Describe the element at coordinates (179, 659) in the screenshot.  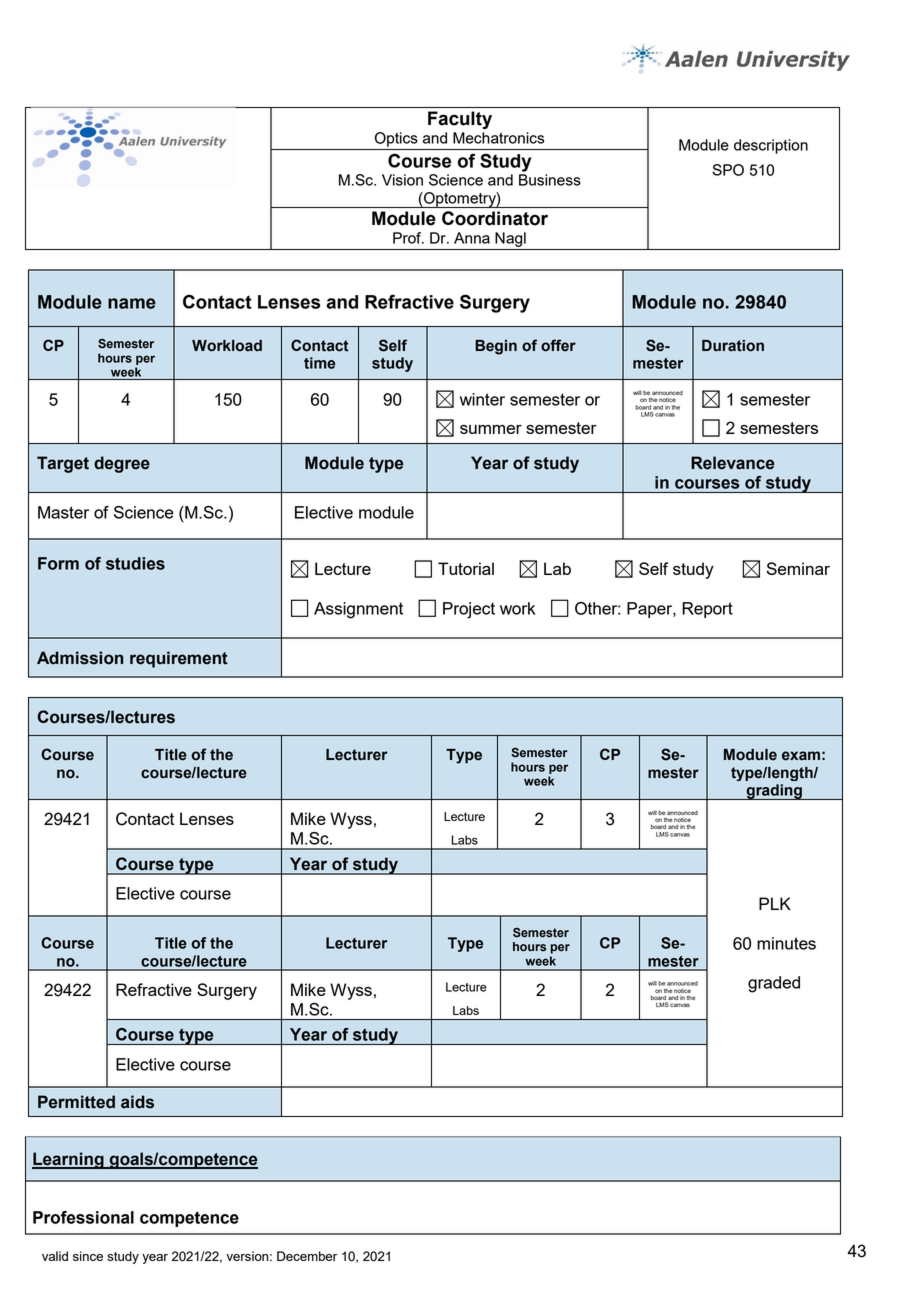
I see `requirement` at that location.
